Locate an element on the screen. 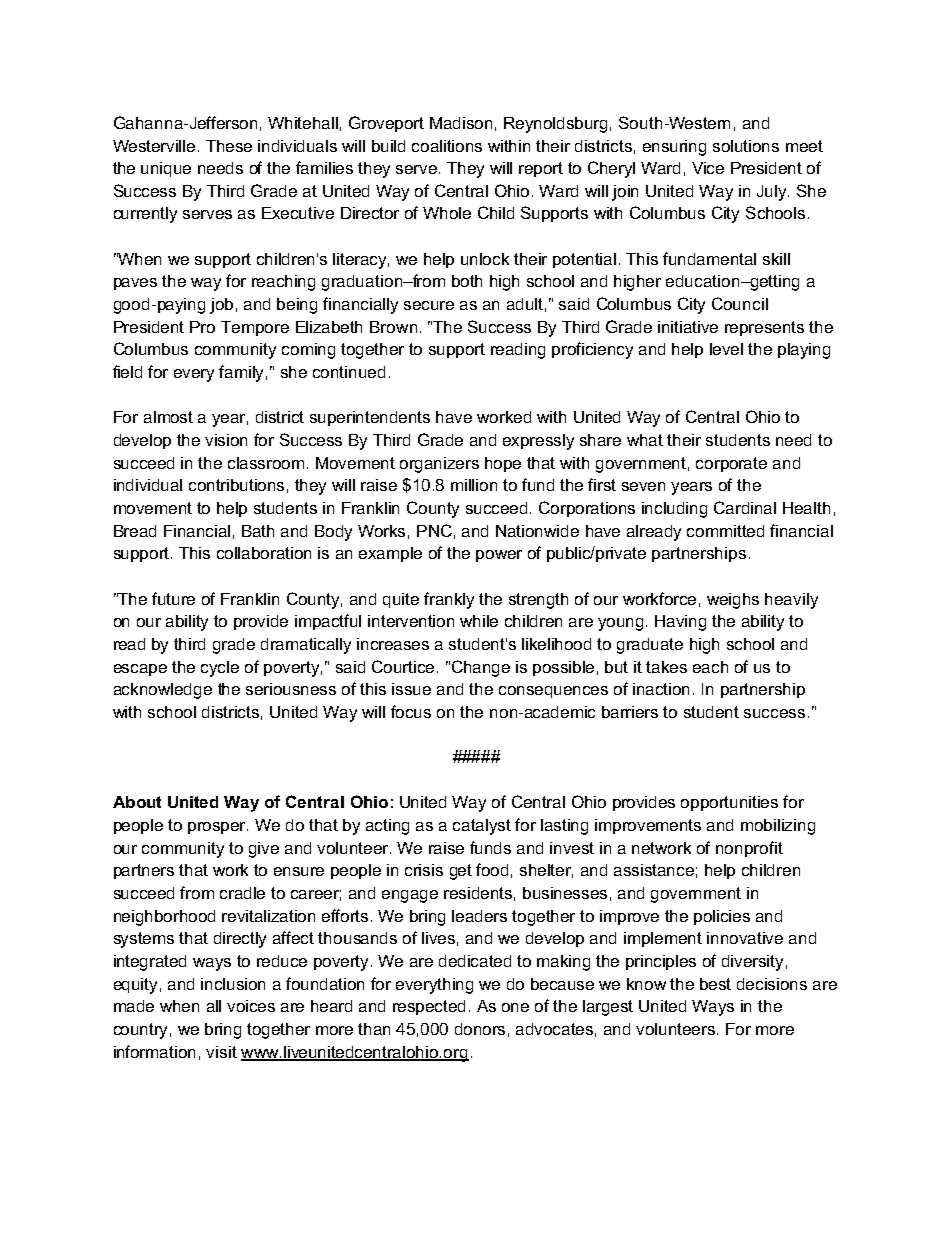  unique is located at coordinates (166, 169).
